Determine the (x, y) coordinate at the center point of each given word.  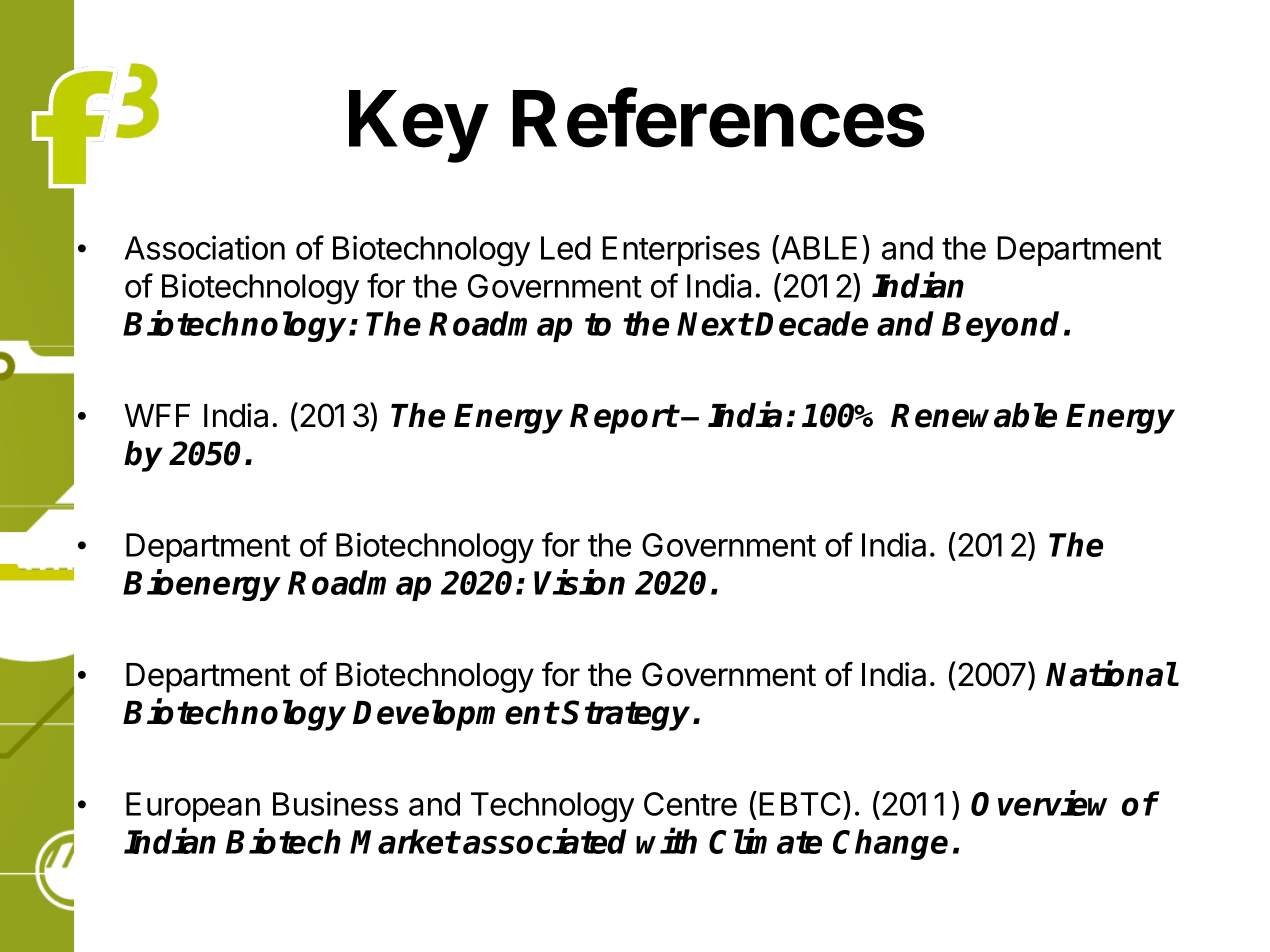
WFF (157, 415)
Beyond (1000, 326)
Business (335, 803)
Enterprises (681, 250)
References (718, 118)
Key (418, 126)
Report (624, 419)
